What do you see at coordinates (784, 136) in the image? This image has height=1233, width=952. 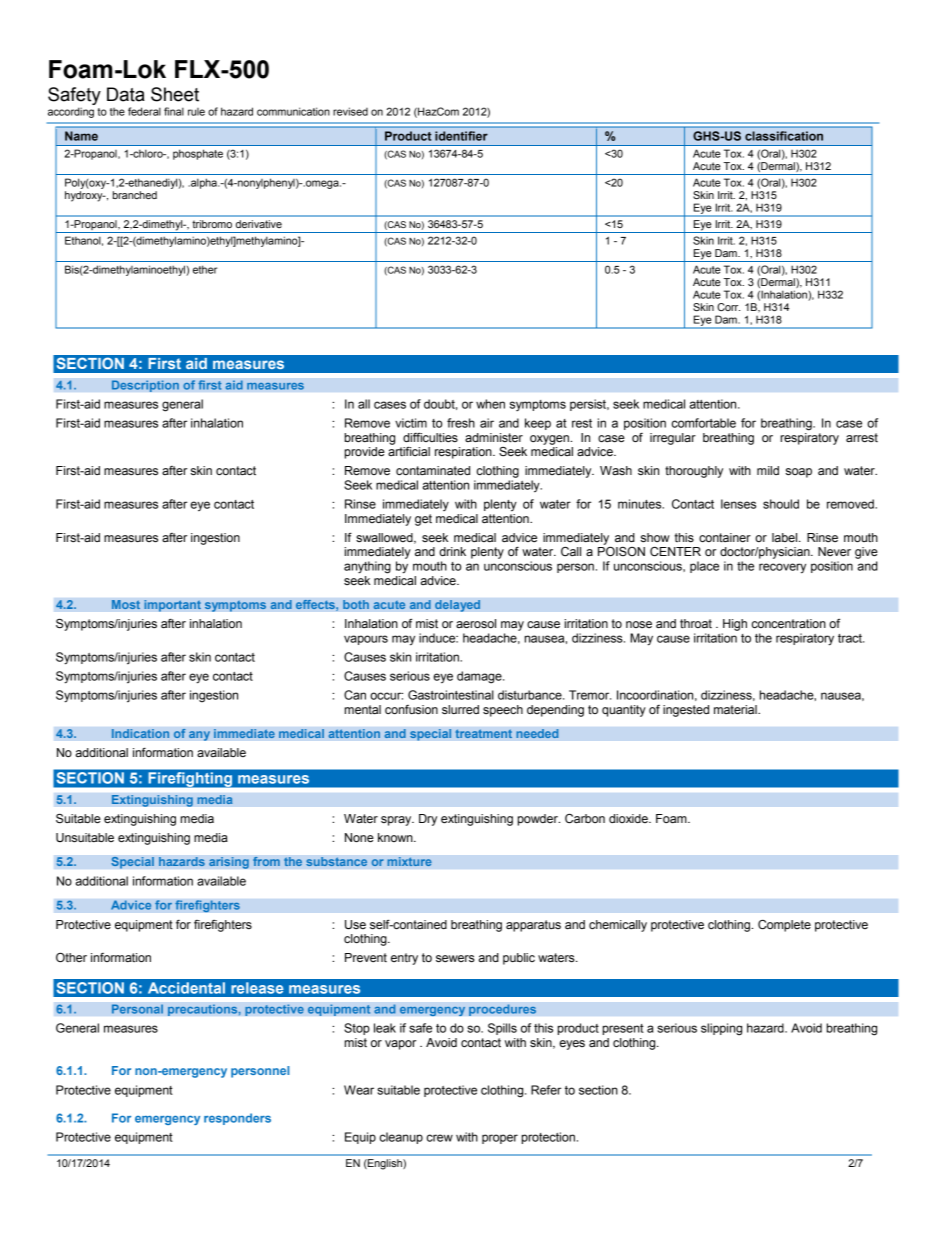 I see `classification` at bounding box center [784, 136].
